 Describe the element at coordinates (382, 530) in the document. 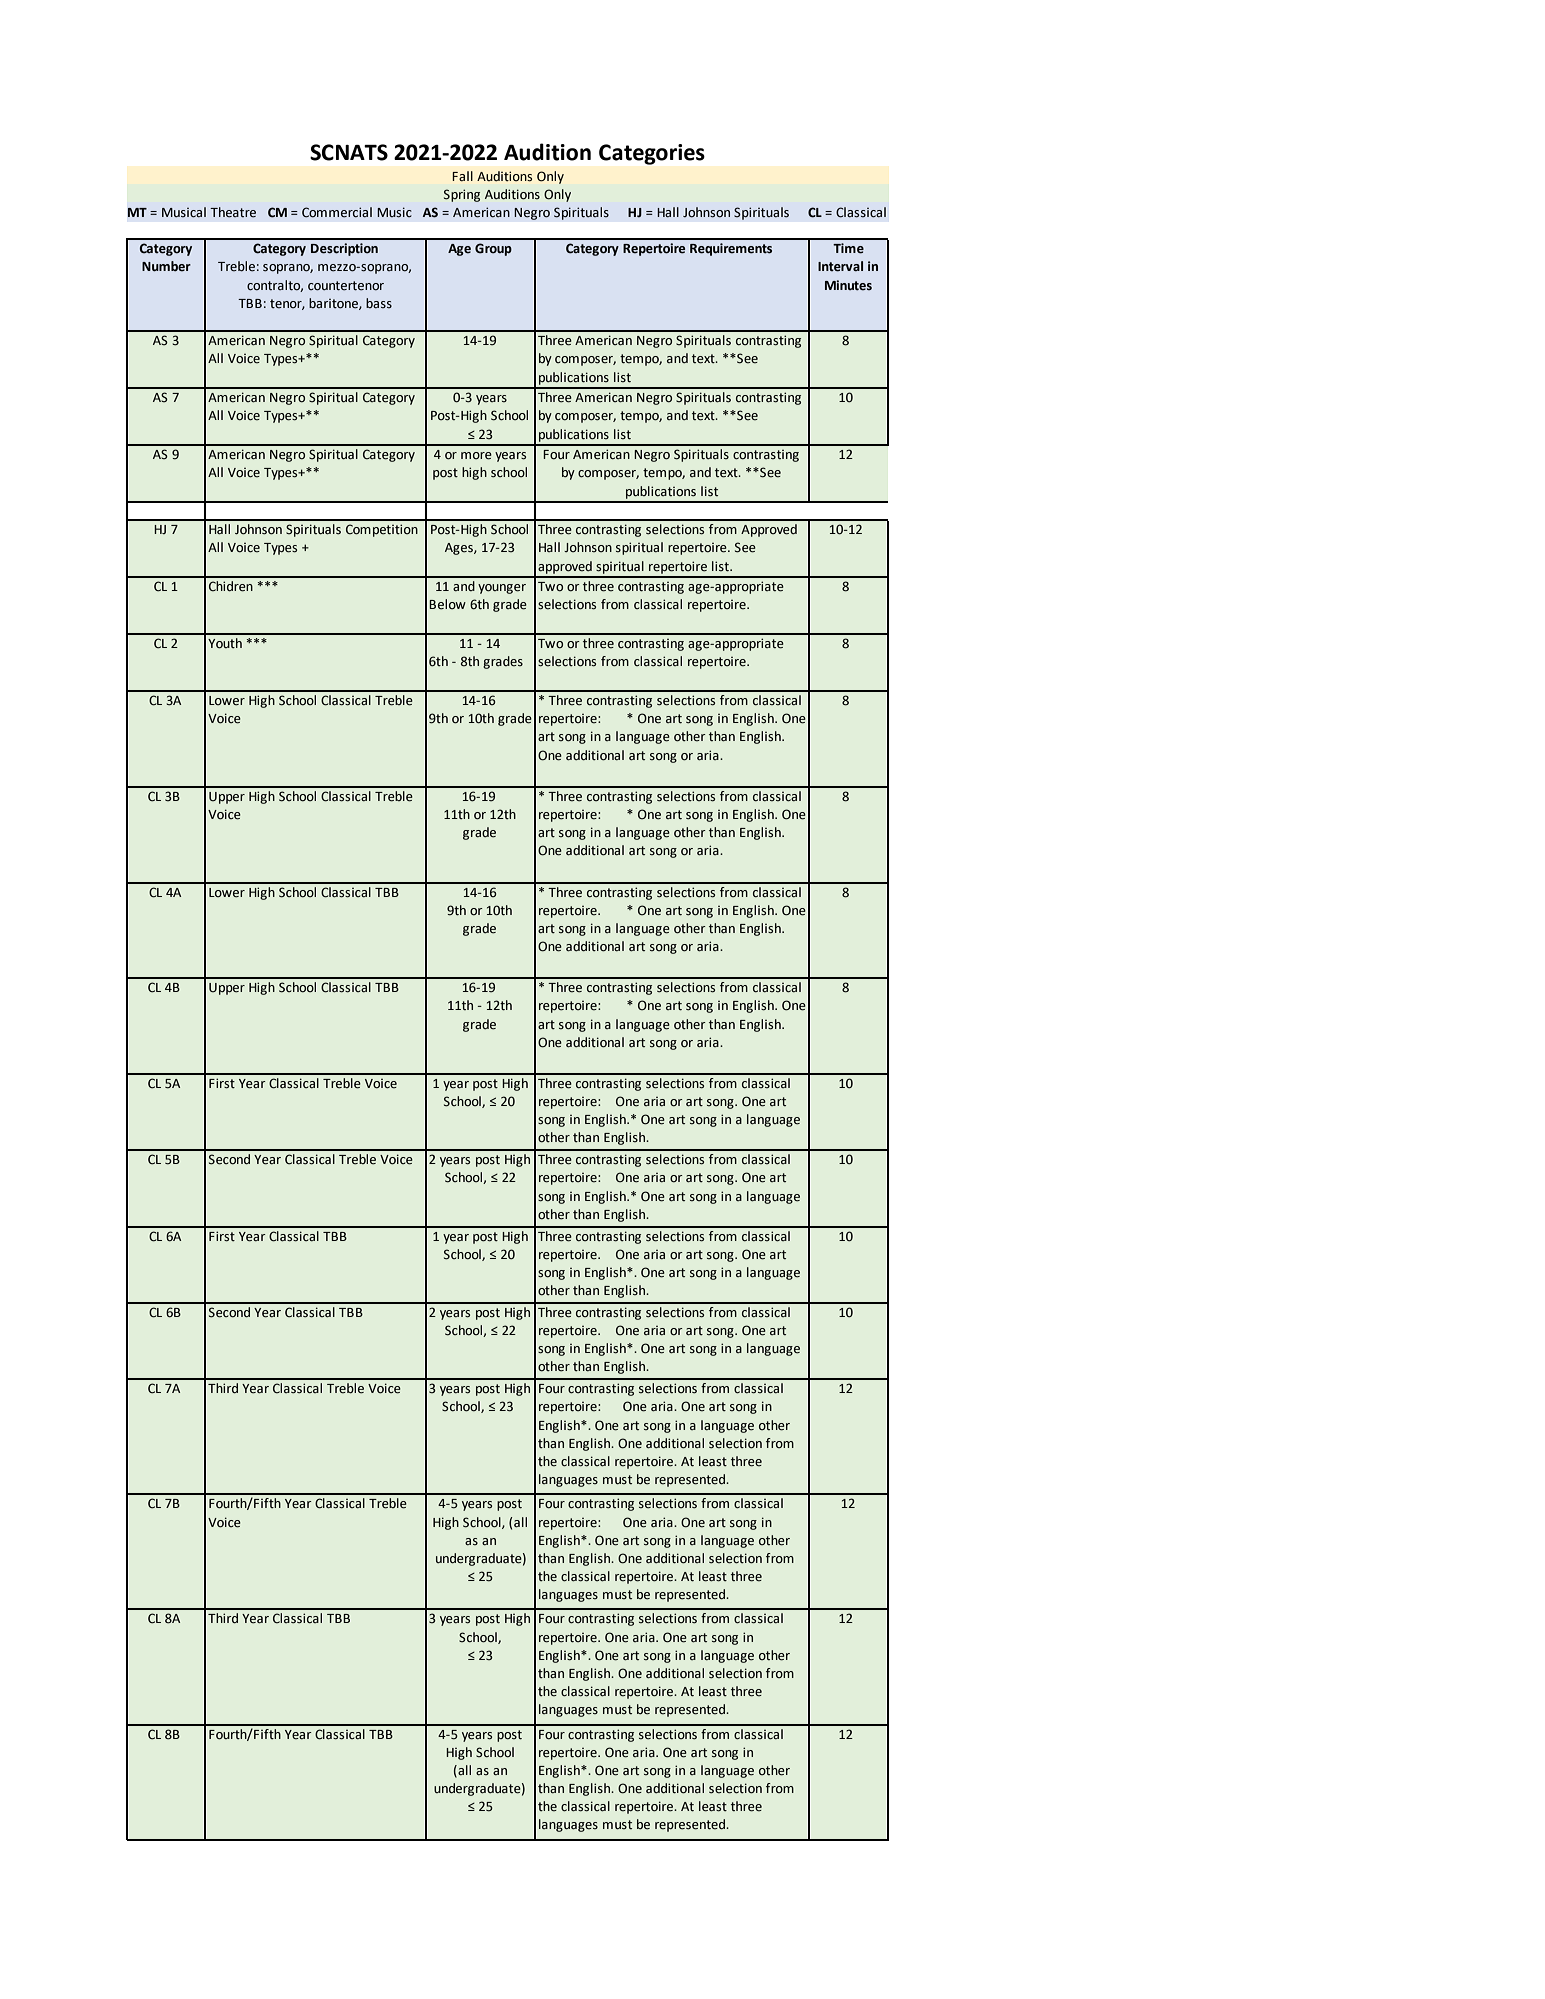

I see `Competition` at that location.
